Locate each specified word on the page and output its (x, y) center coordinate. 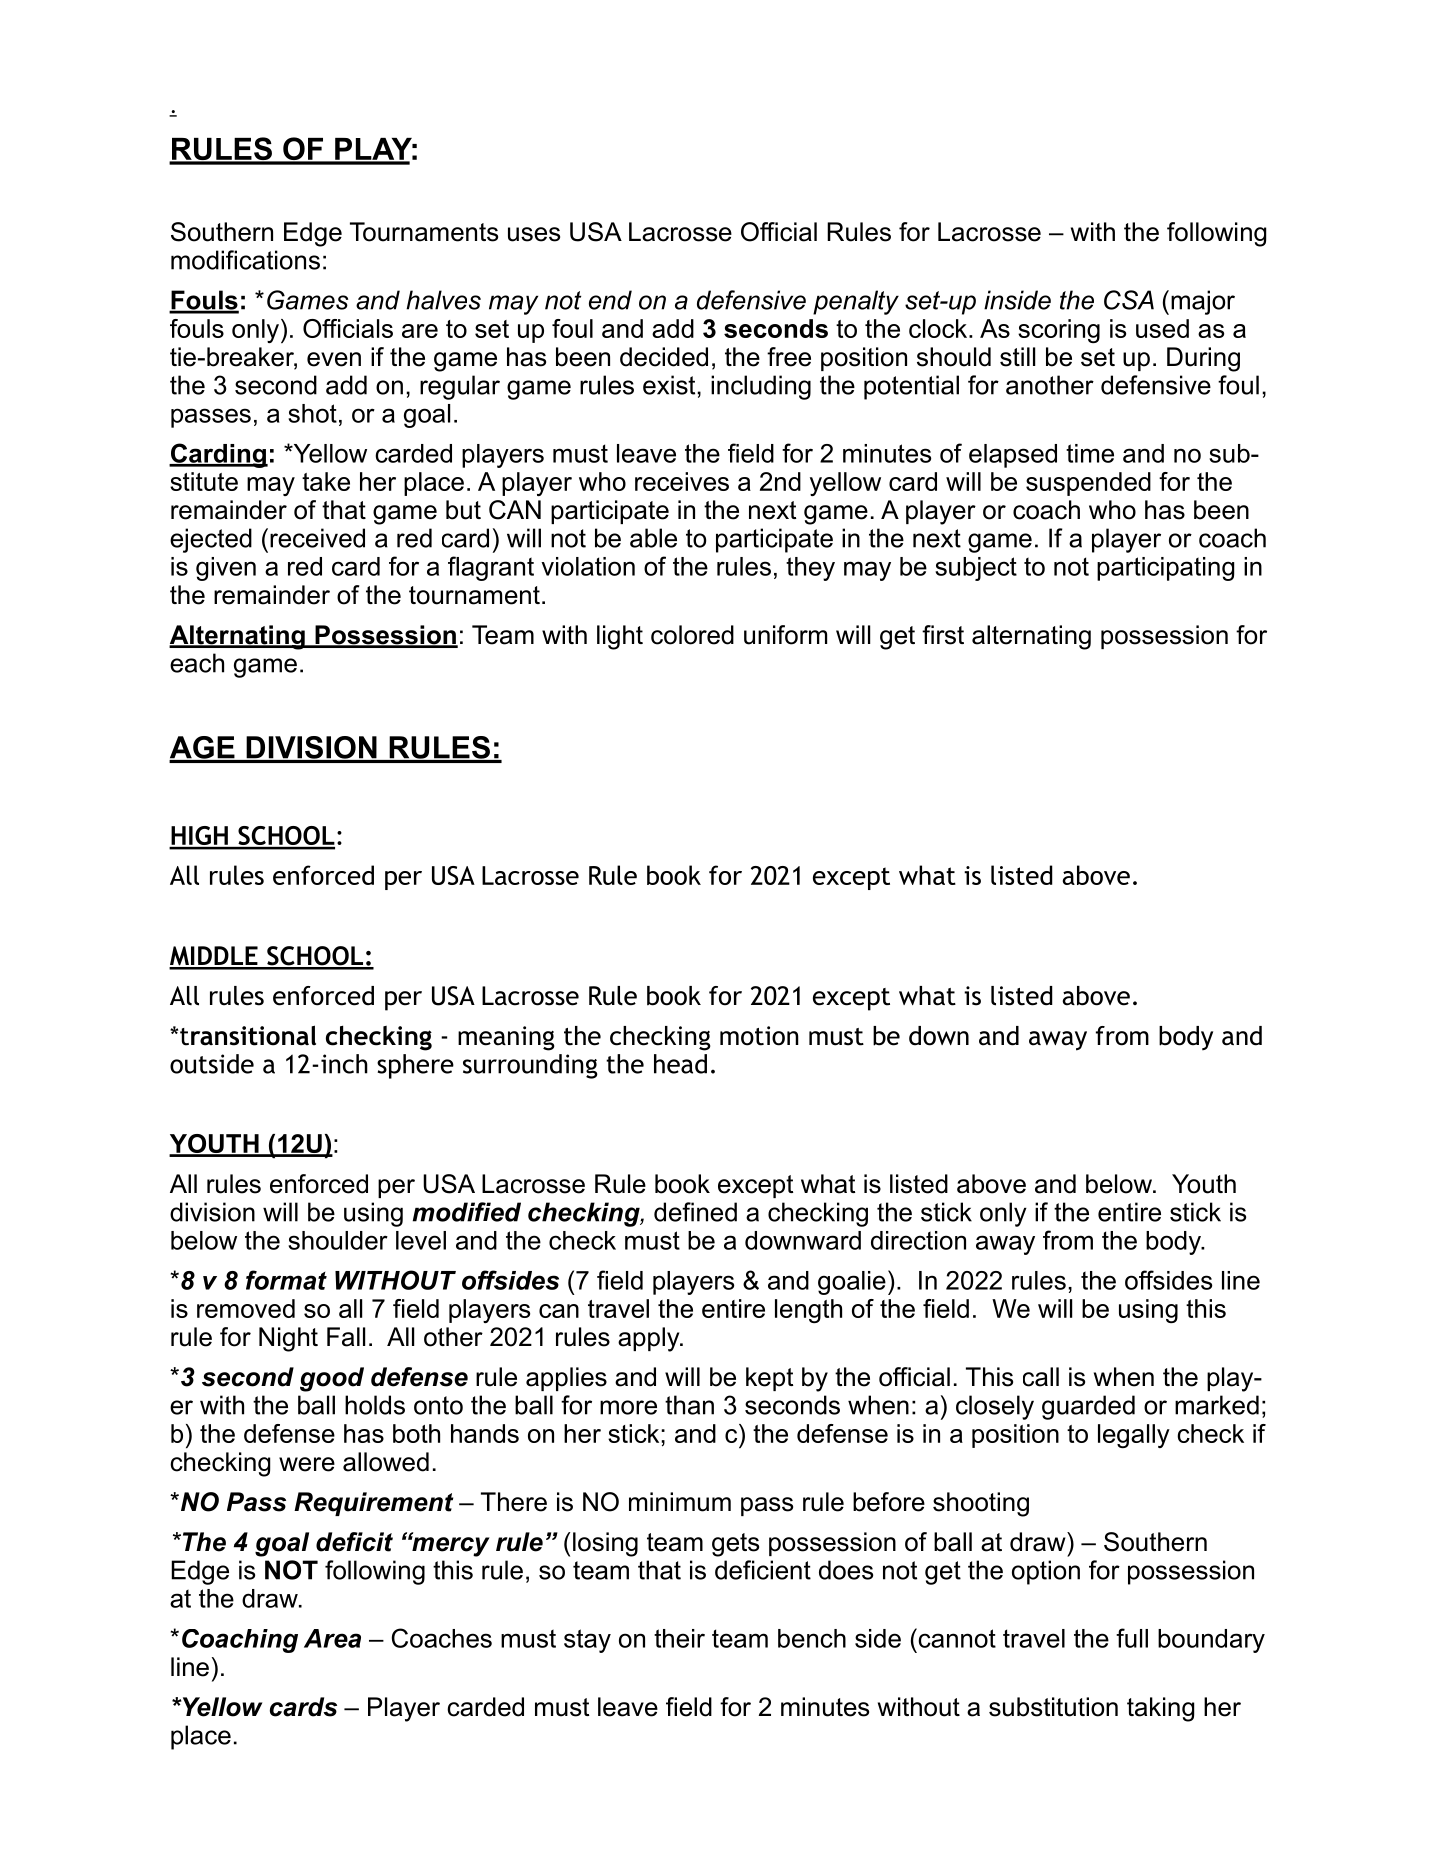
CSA (1129, 300)
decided (664, 357)
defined (695, 1212)
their (679, 1638)
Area (332, 1638)
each (197, 663)
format (286, 1280)
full (1132, 1638)
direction (918, 1240)
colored (692, 635)
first (943, 635)
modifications (245, 260)
